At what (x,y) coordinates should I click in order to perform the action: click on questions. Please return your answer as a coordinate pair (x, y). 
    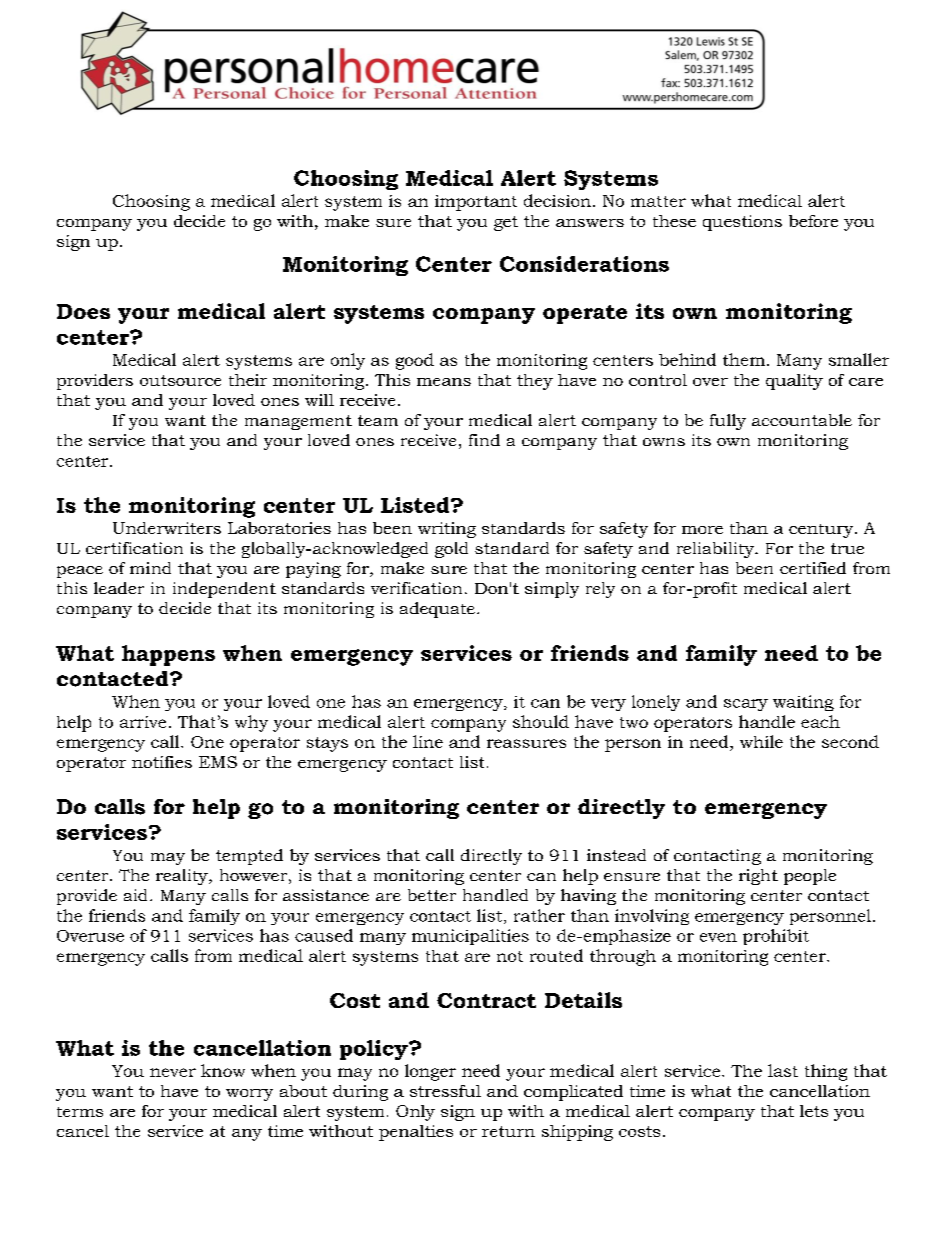
    Looking at the image, I should click on (742, 223).
